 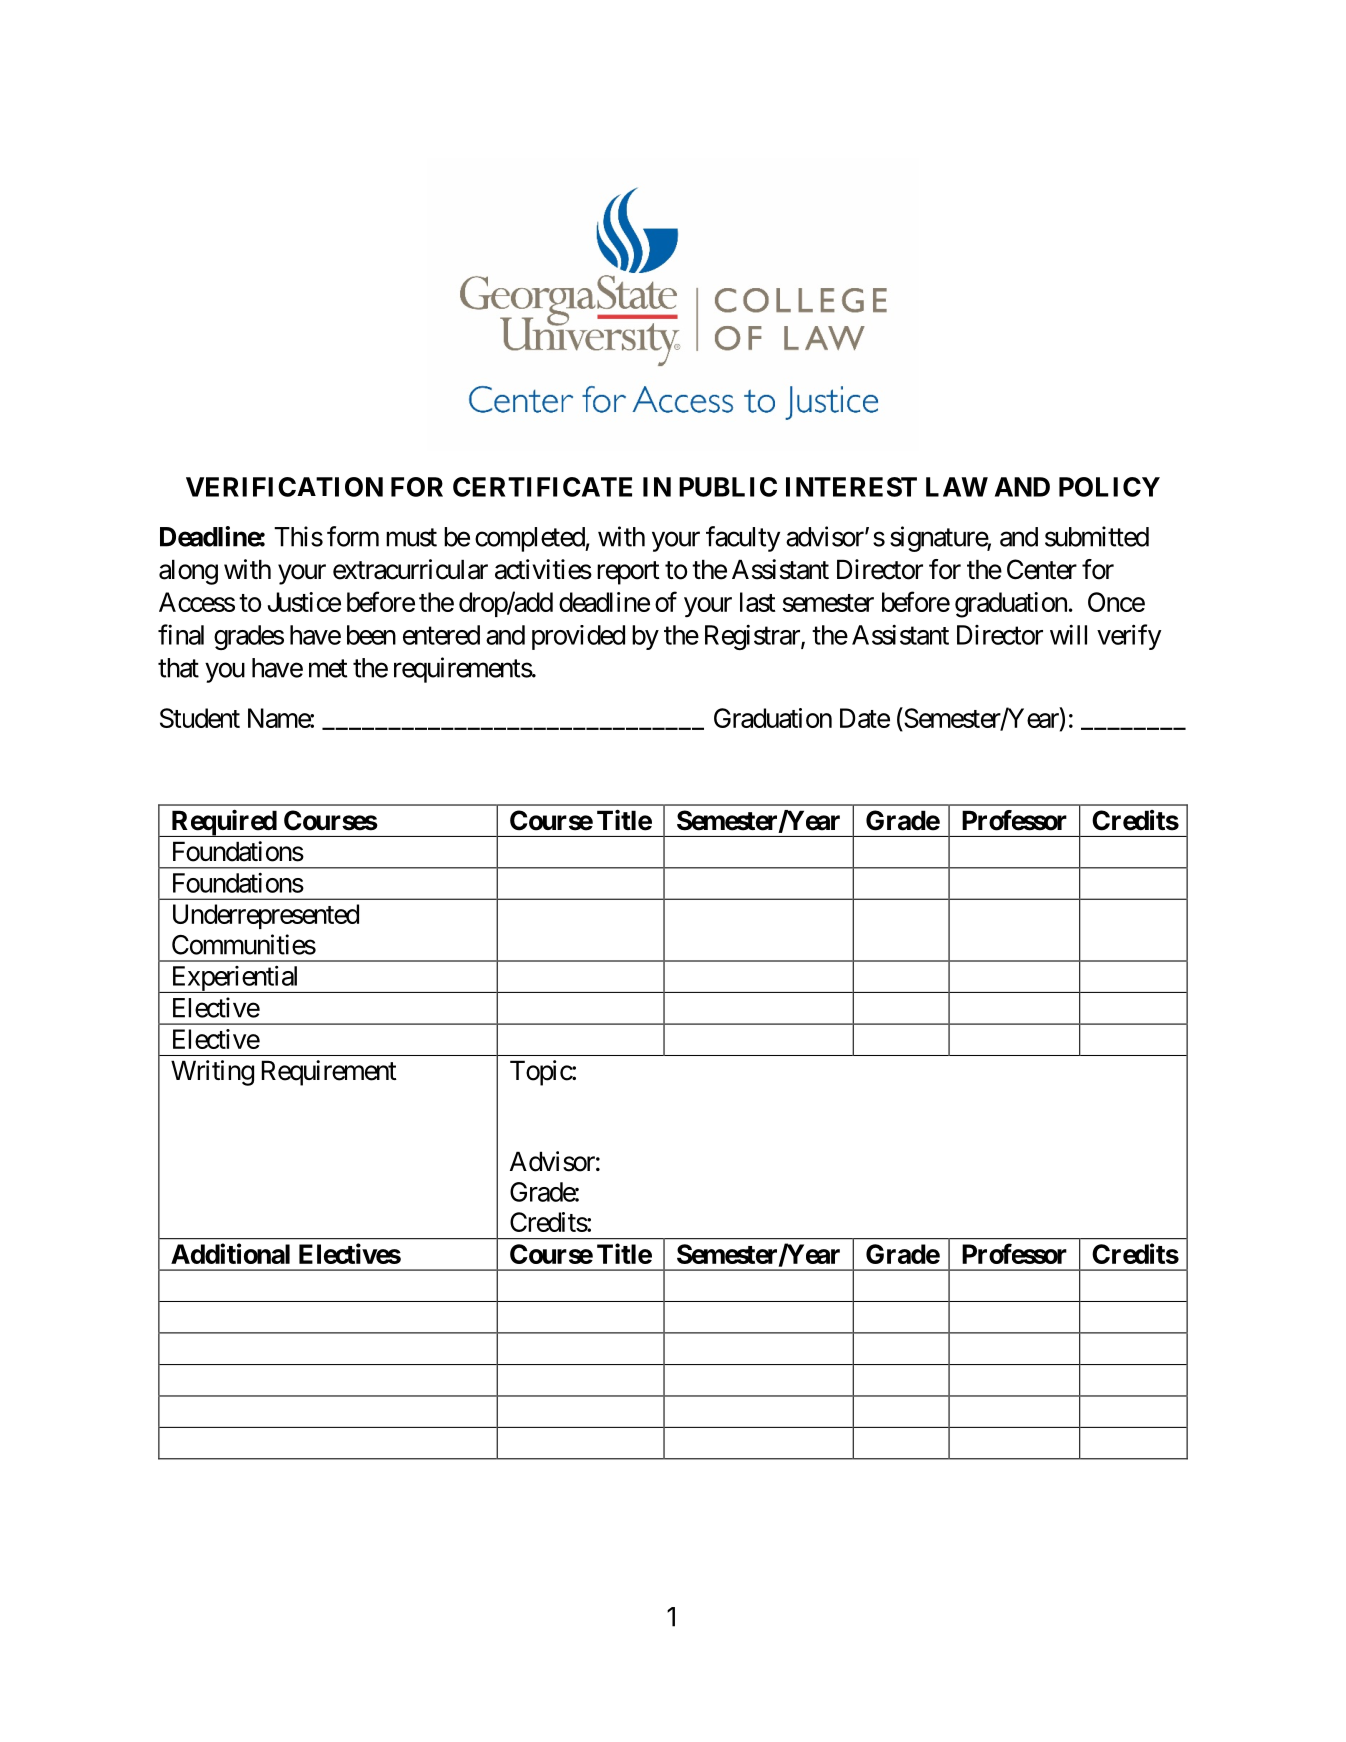 I want to click on provided, so click(x=578, y=637).
